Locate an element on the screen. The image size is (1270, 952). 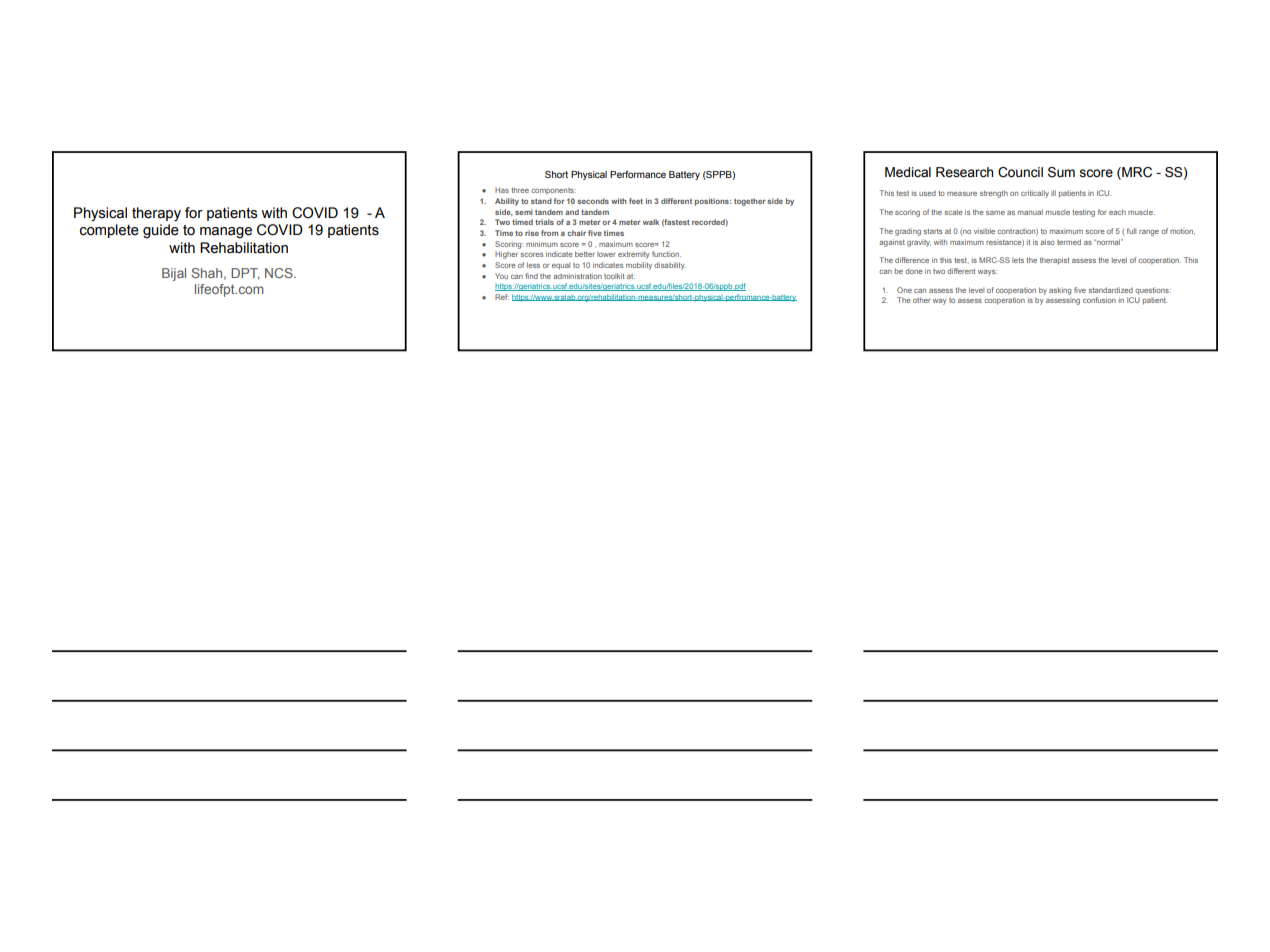
lets is located at coordinates (1018, 260).
